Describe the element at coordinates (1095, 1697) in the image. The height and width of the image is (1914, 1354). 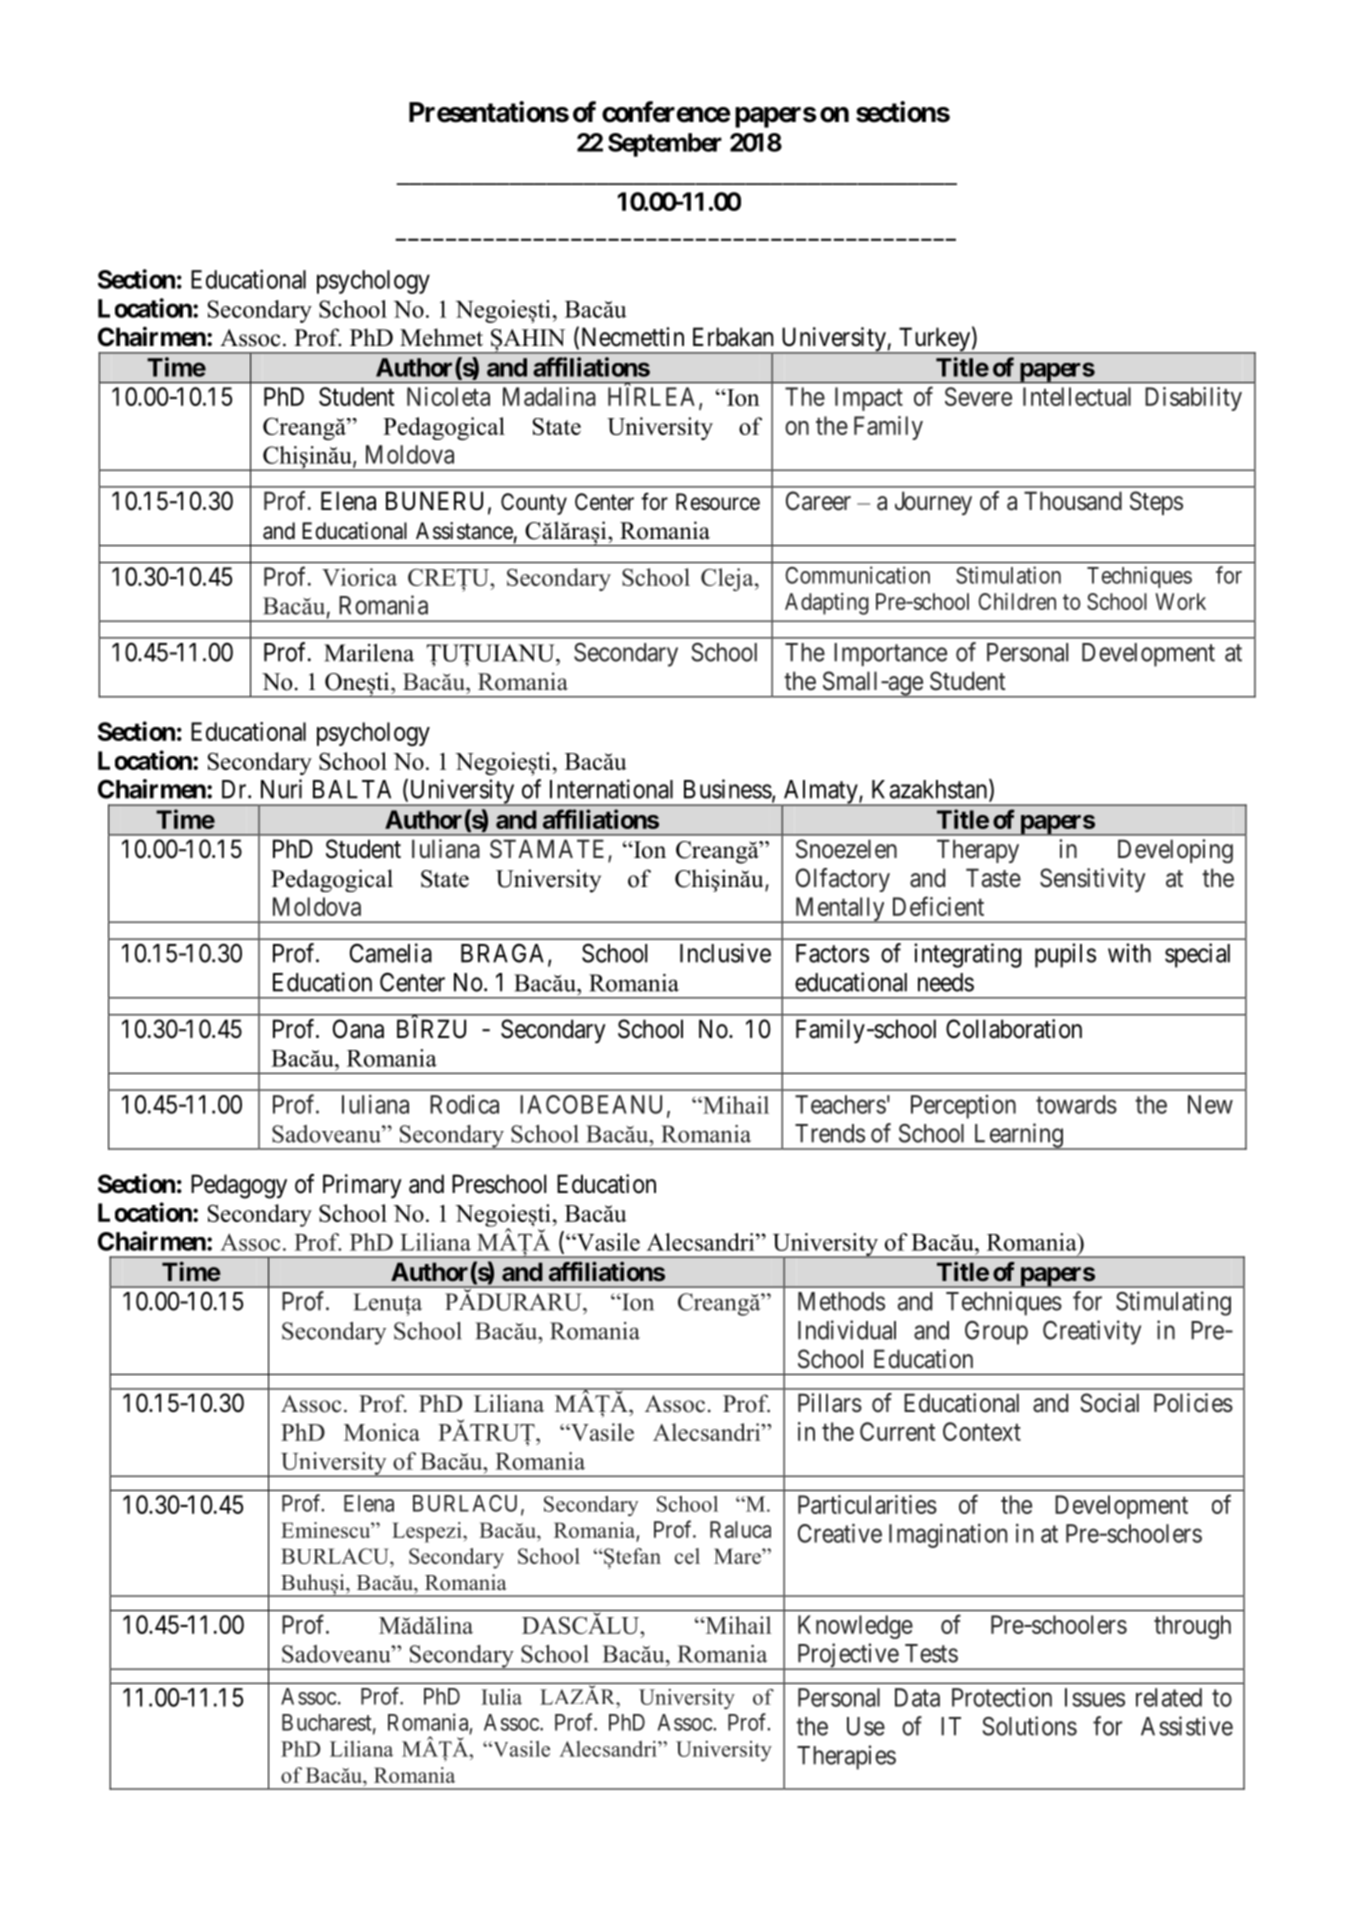
I see `Issues` at that location.
